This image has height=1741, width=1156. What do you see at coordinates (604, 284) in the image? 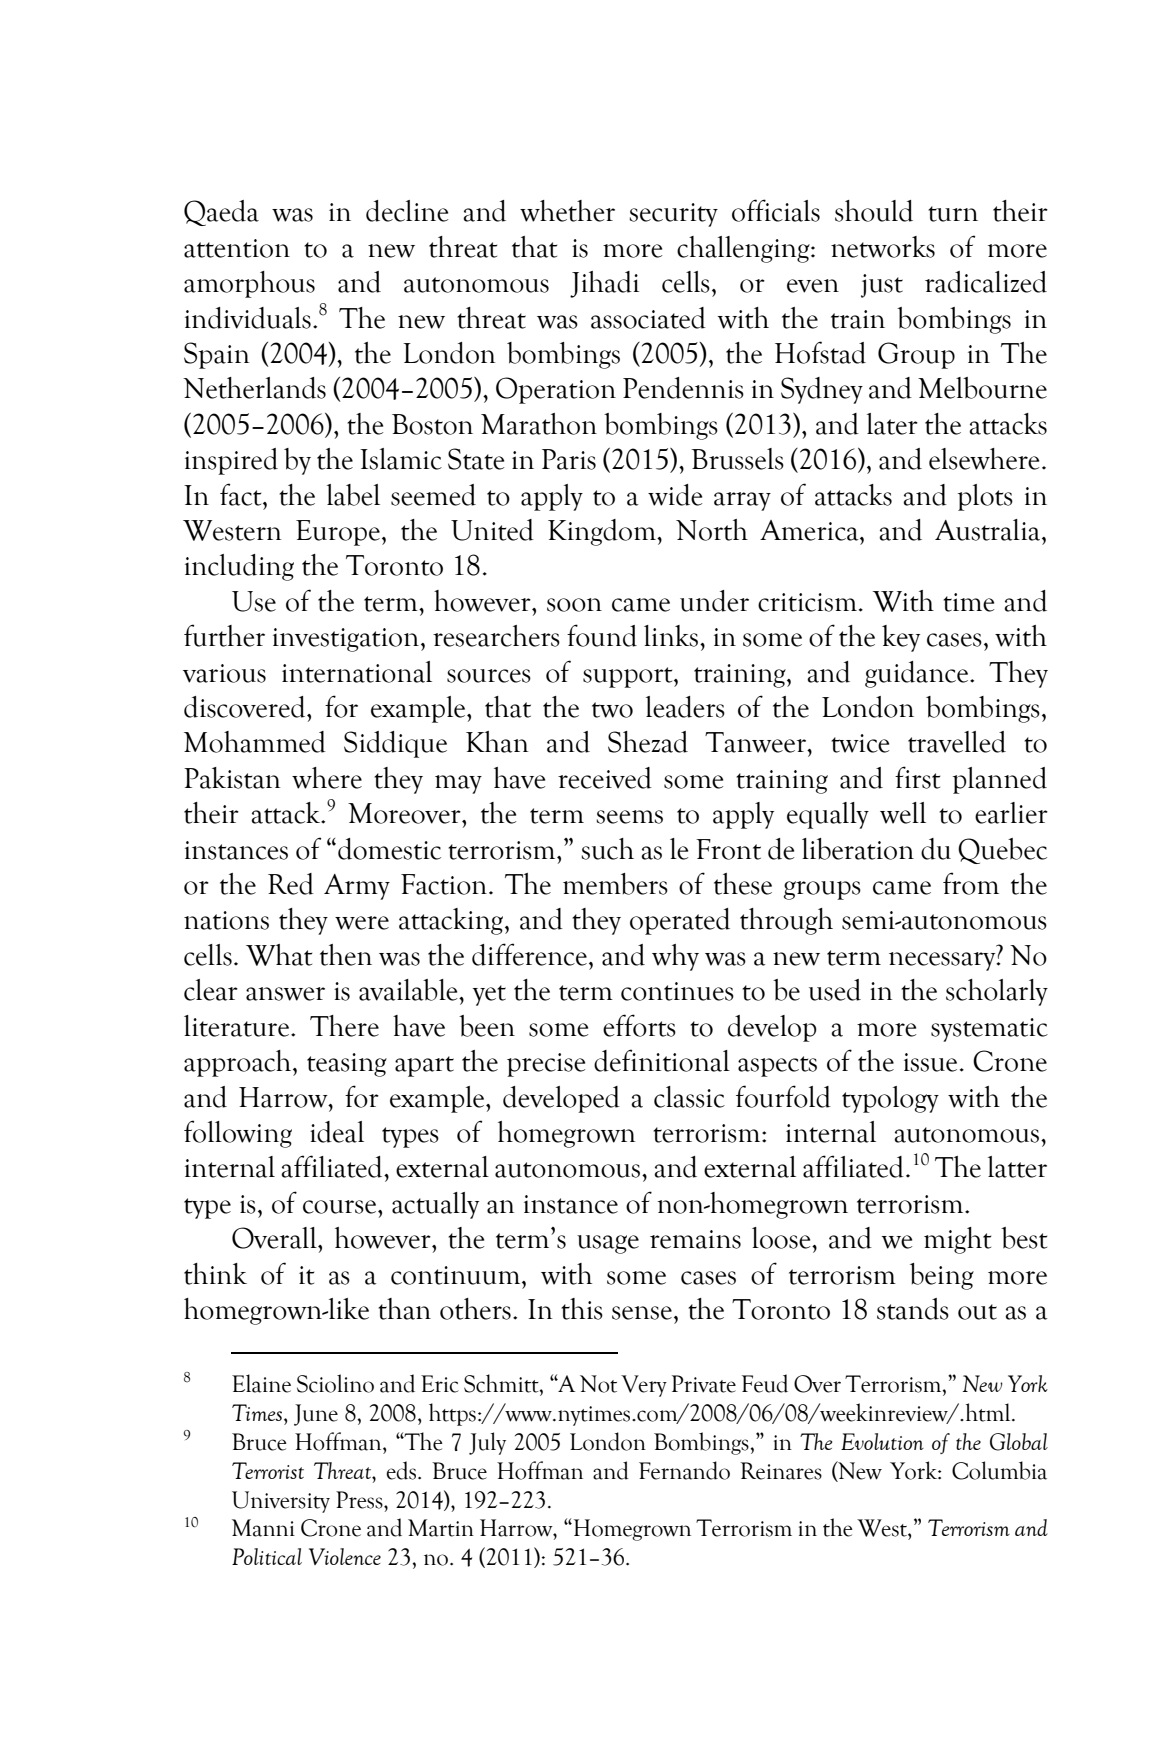
I see `Jihadi` at bounding box center [604, 284].
